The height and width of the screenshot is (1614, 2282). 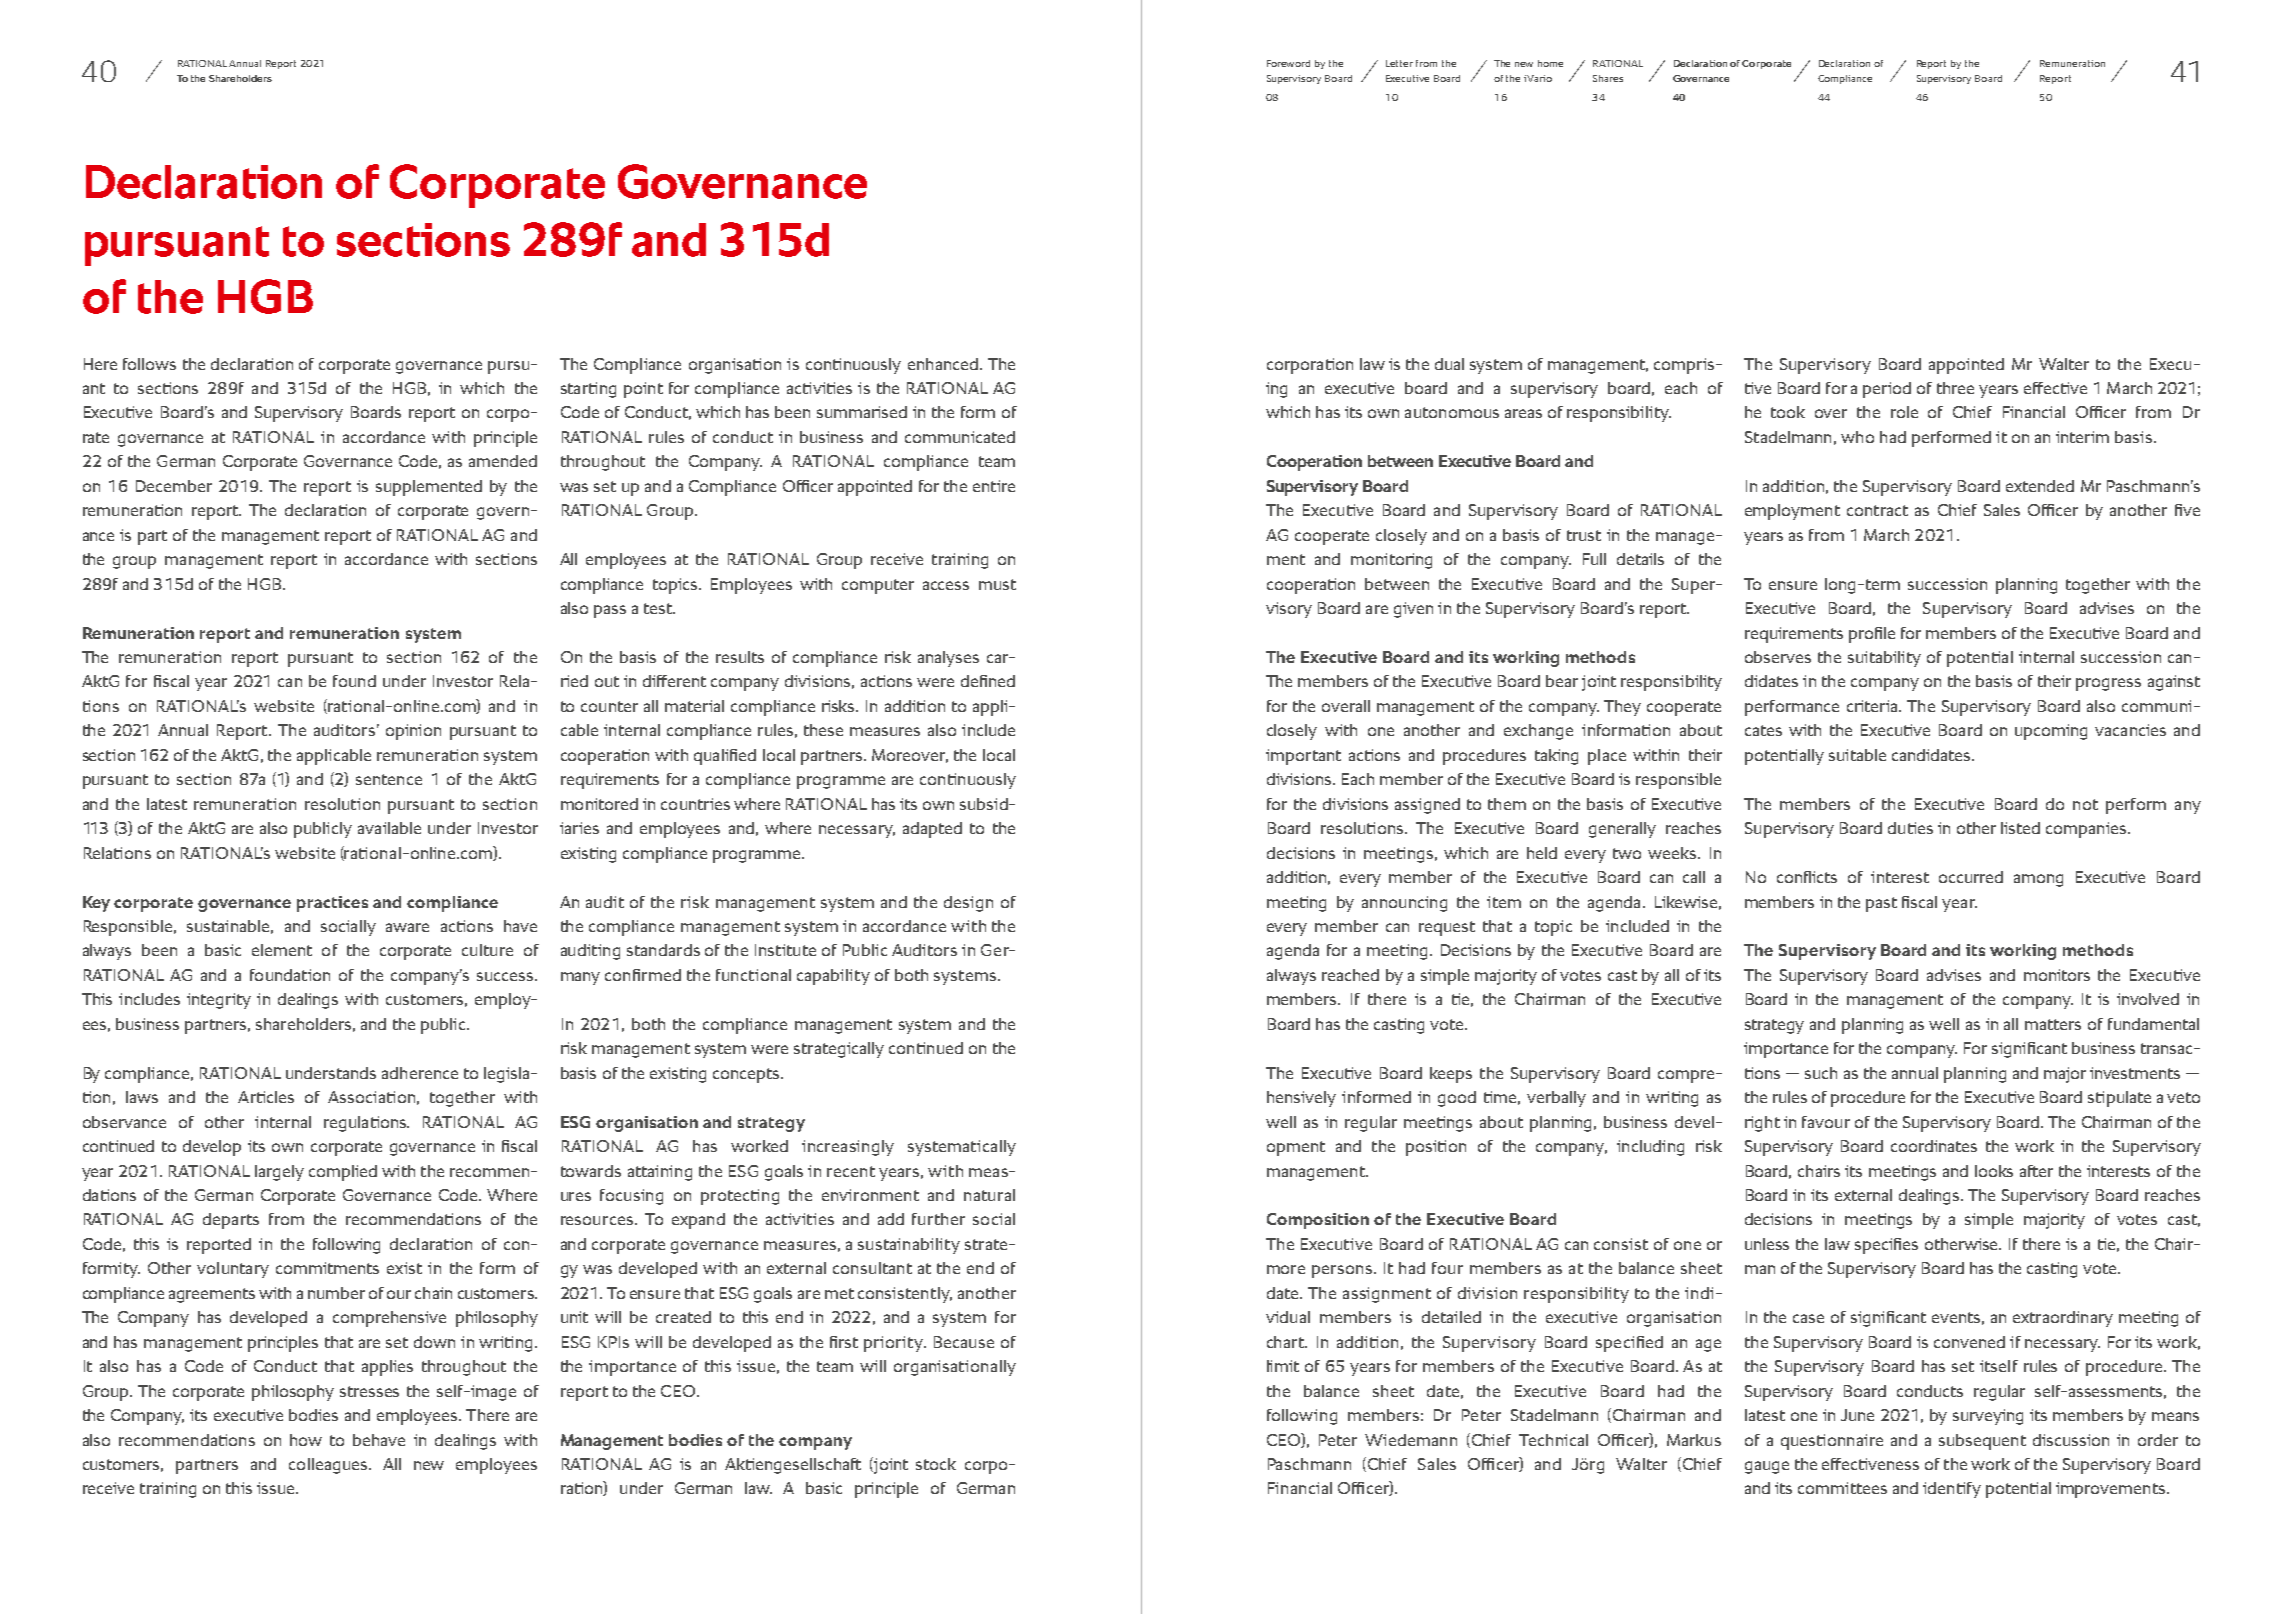 I want to click on suitable, so click(x=1857, y=755).
